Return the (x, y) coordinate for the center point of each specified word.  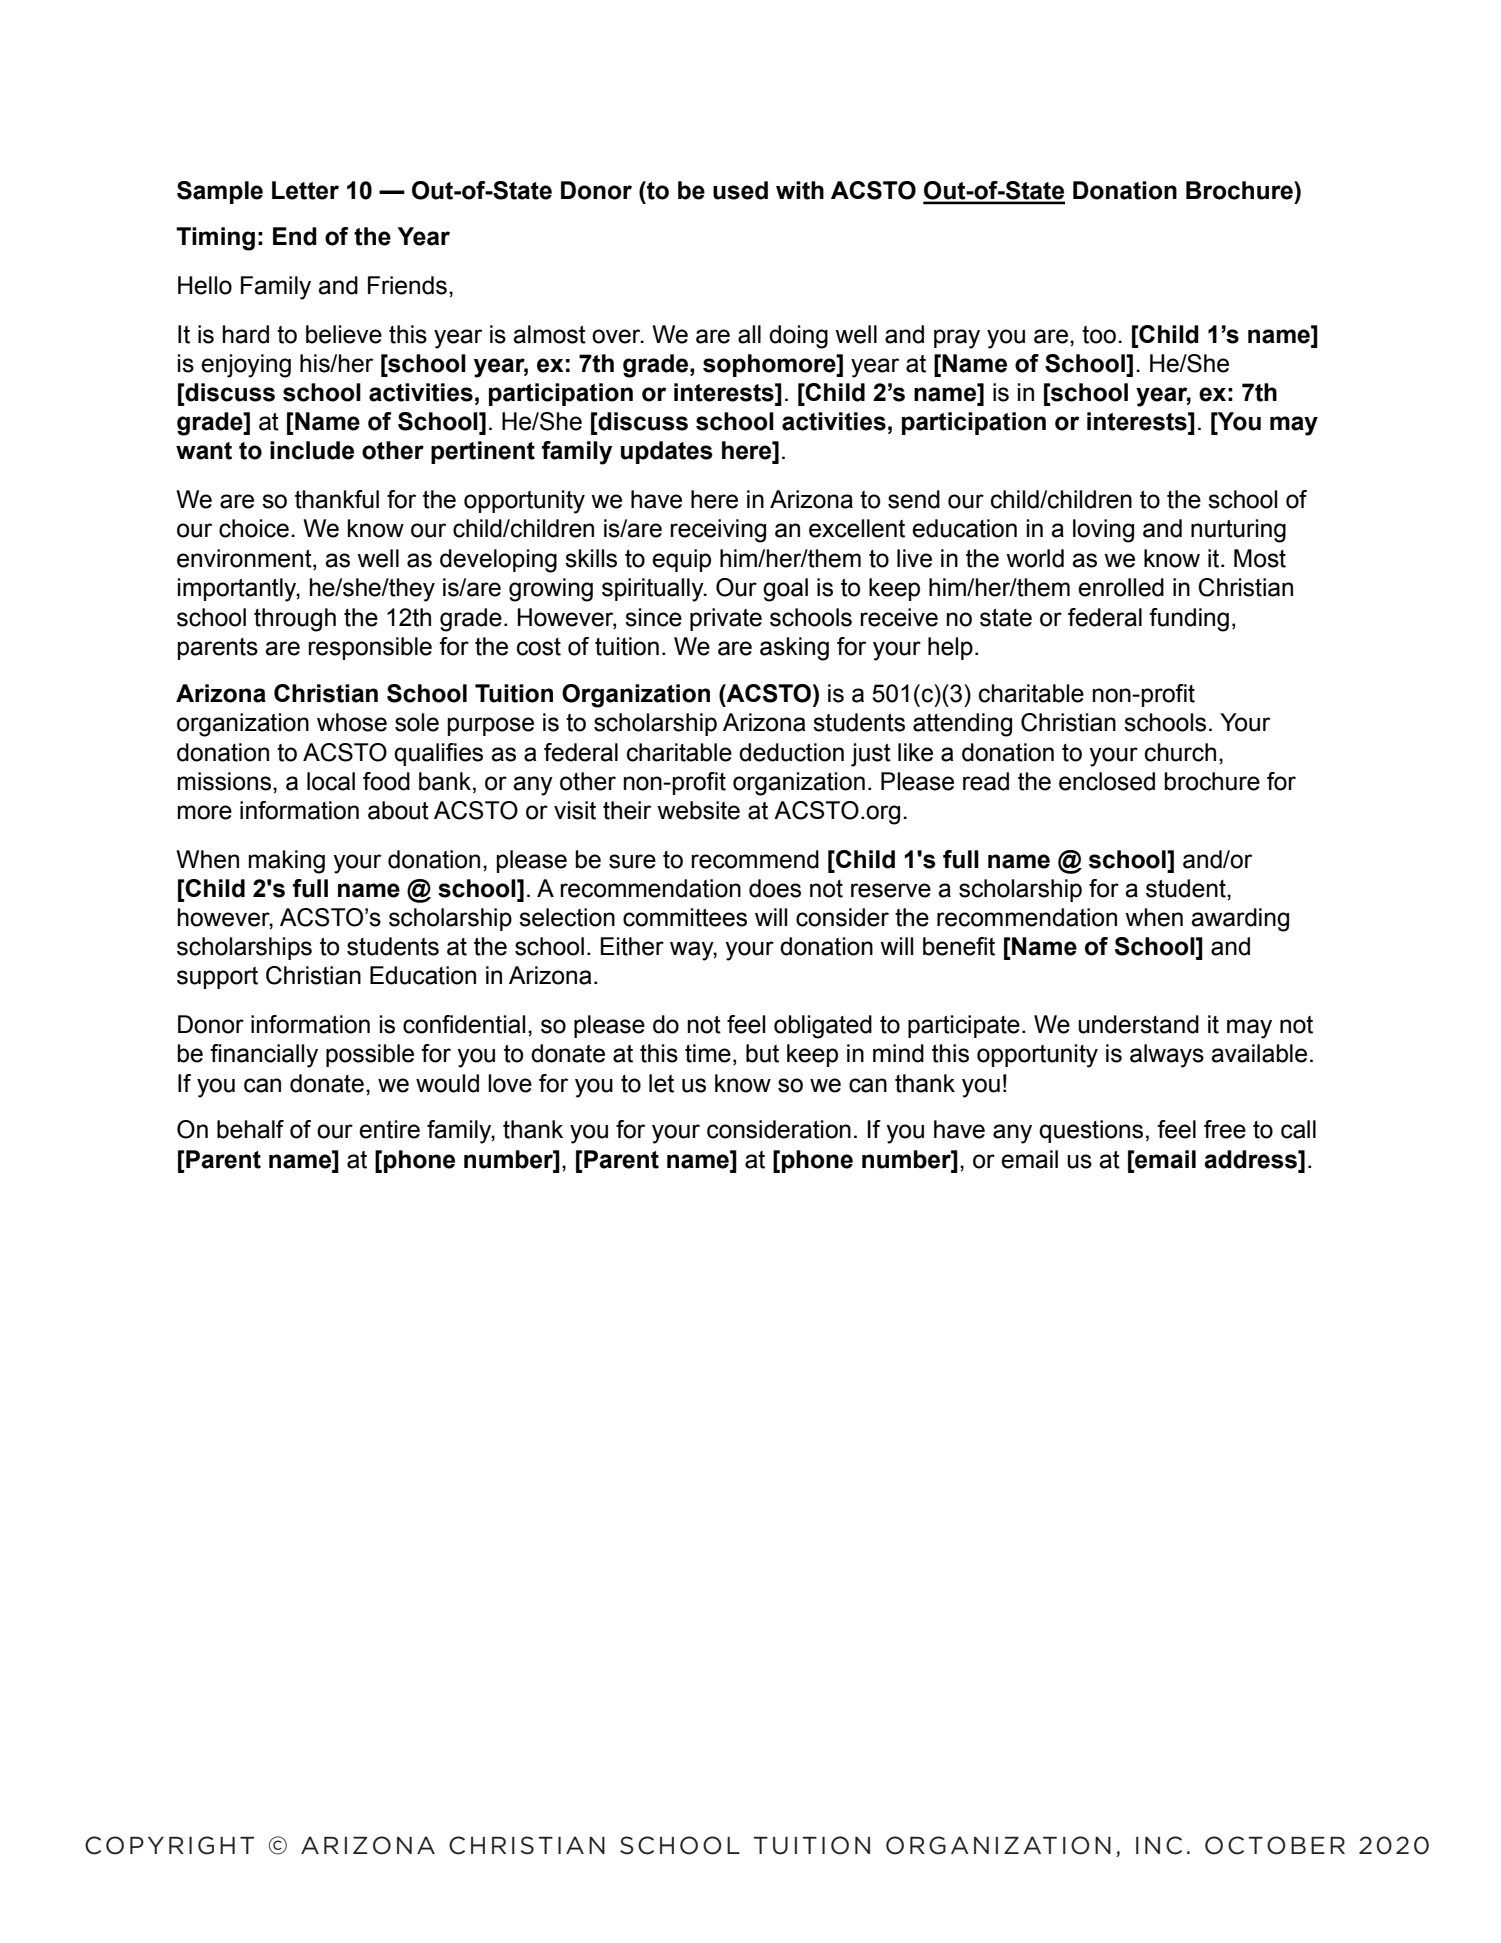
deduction (791, 752)
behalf (250, 1129)
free (1225, 1129)
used (740, 190)
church (1180, 752)
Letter (305, 190)
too (1099, 335)
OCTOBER (1275, 1845)
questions (1091, 1131)
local (331, 781)
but (762, 1053)
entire (389, 1129)
